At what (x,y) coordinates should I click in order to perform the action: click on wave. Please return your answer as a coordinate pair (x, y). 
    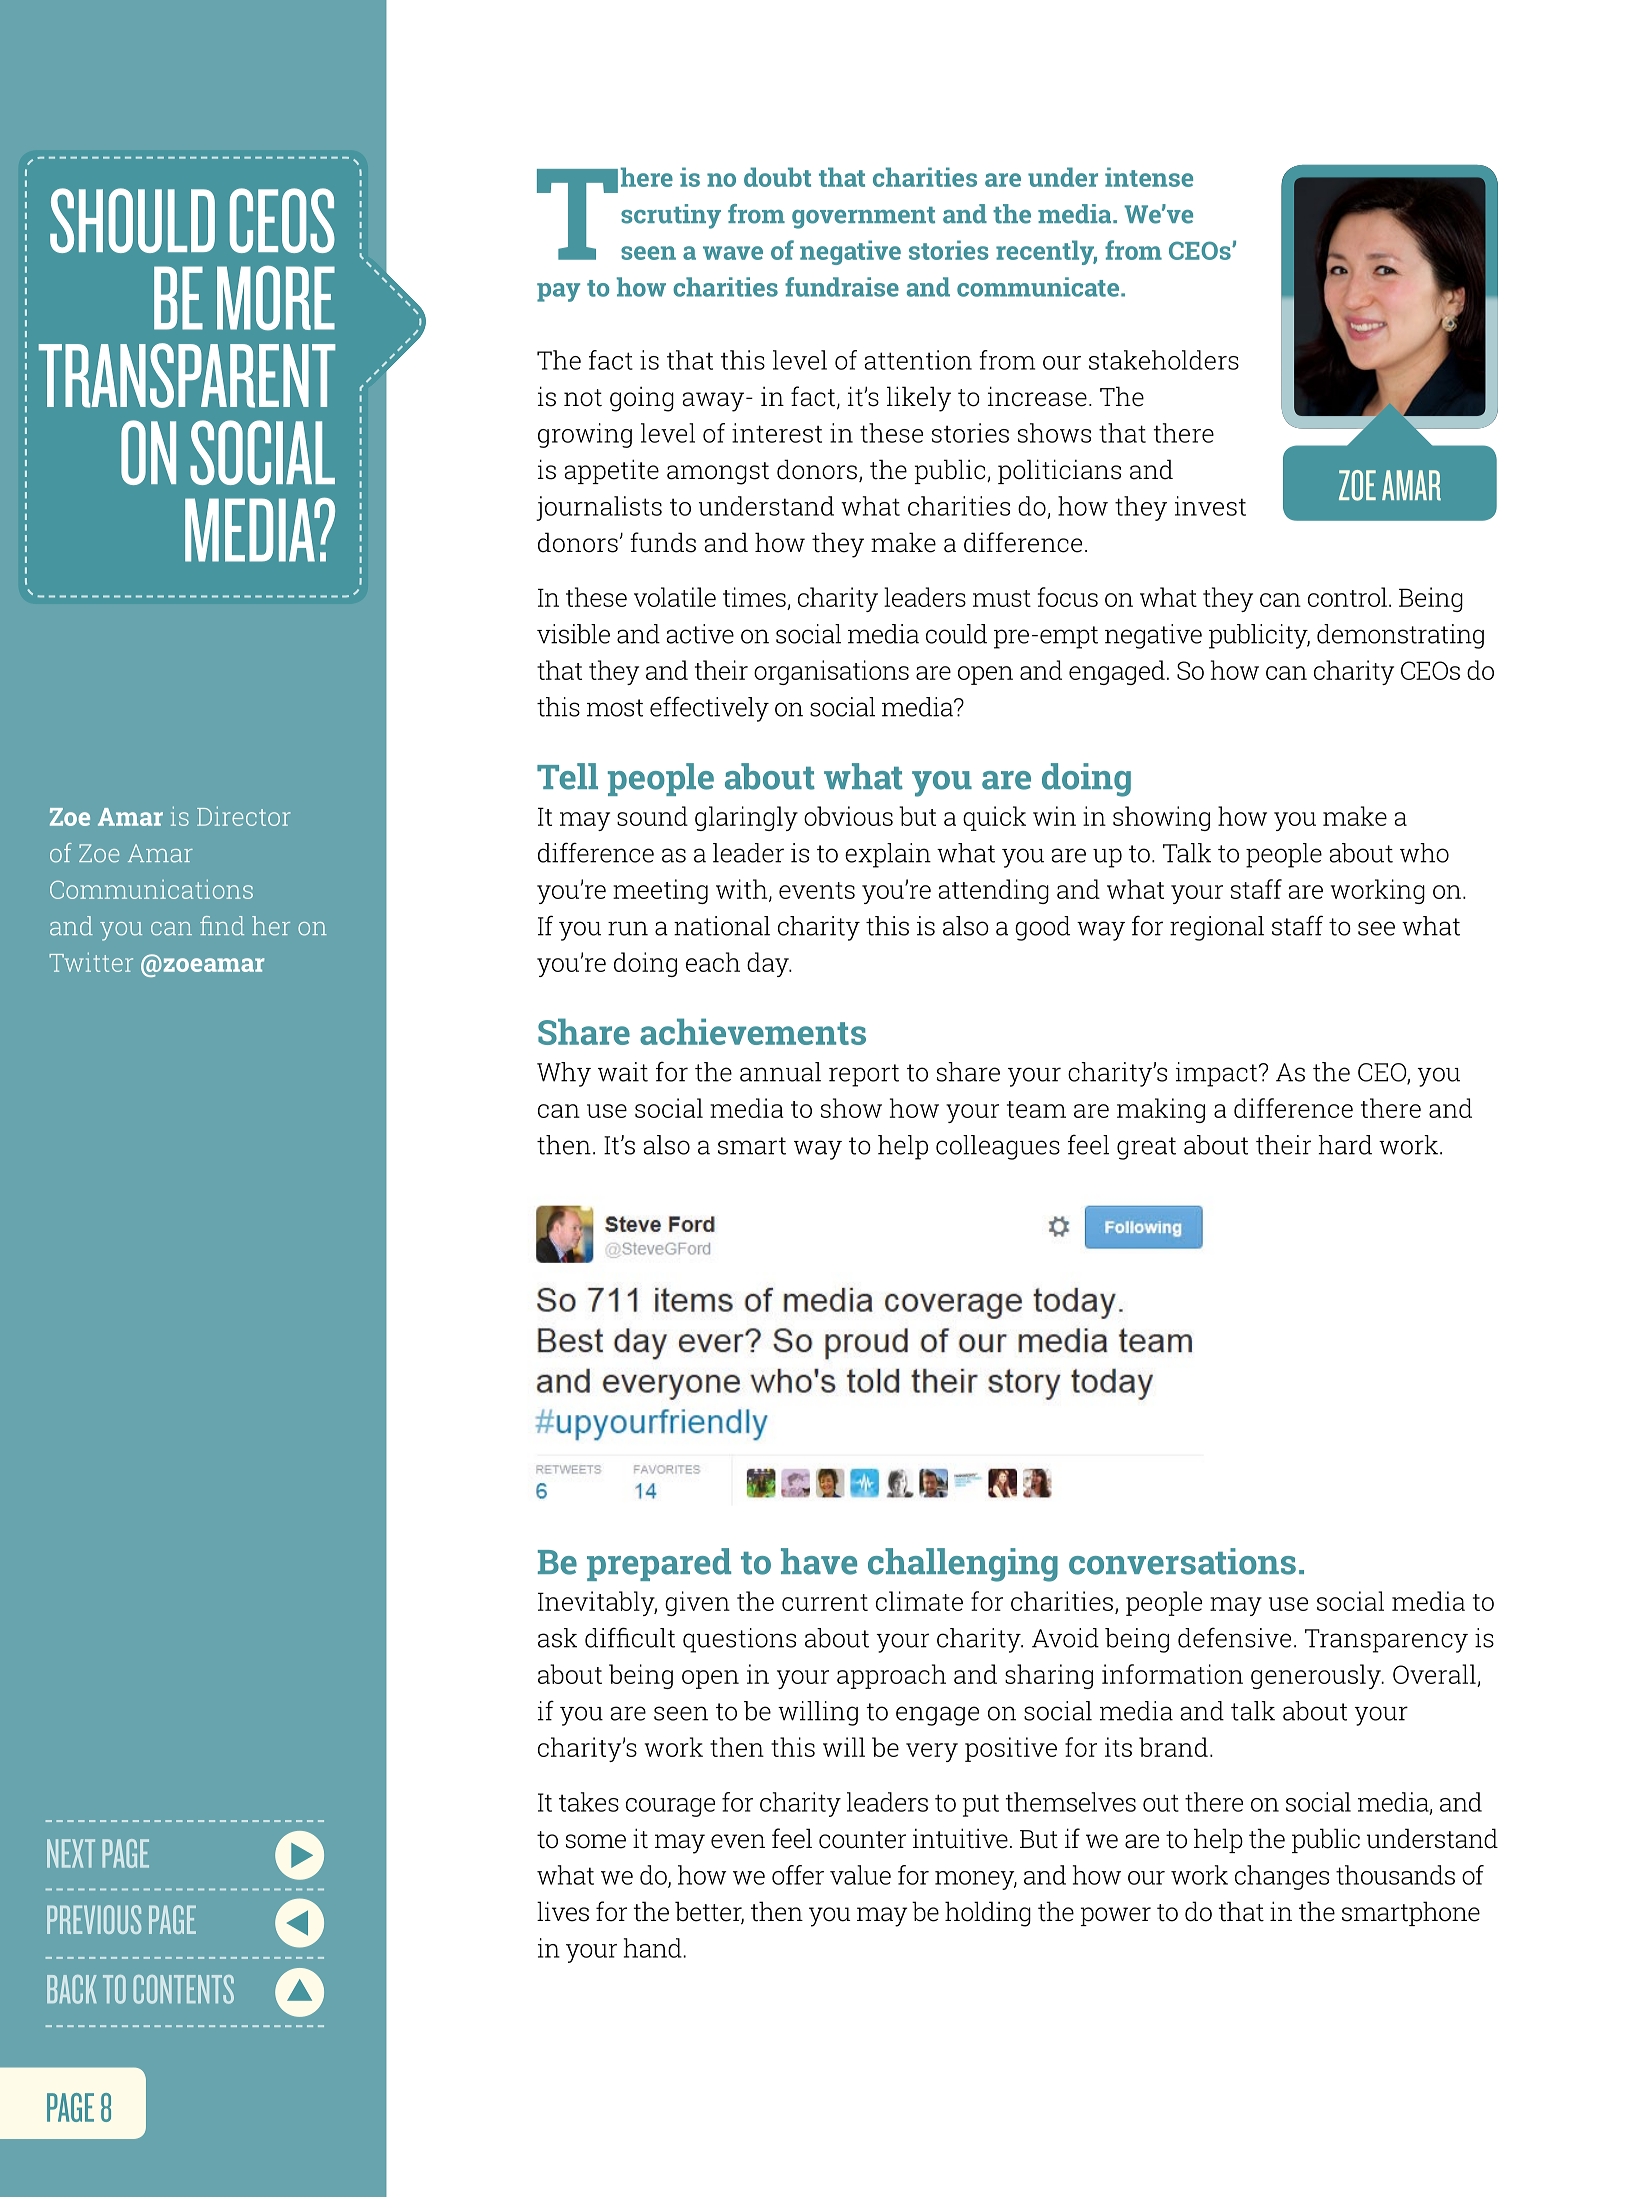
    Looking at the image, I should click on (733, 253).
